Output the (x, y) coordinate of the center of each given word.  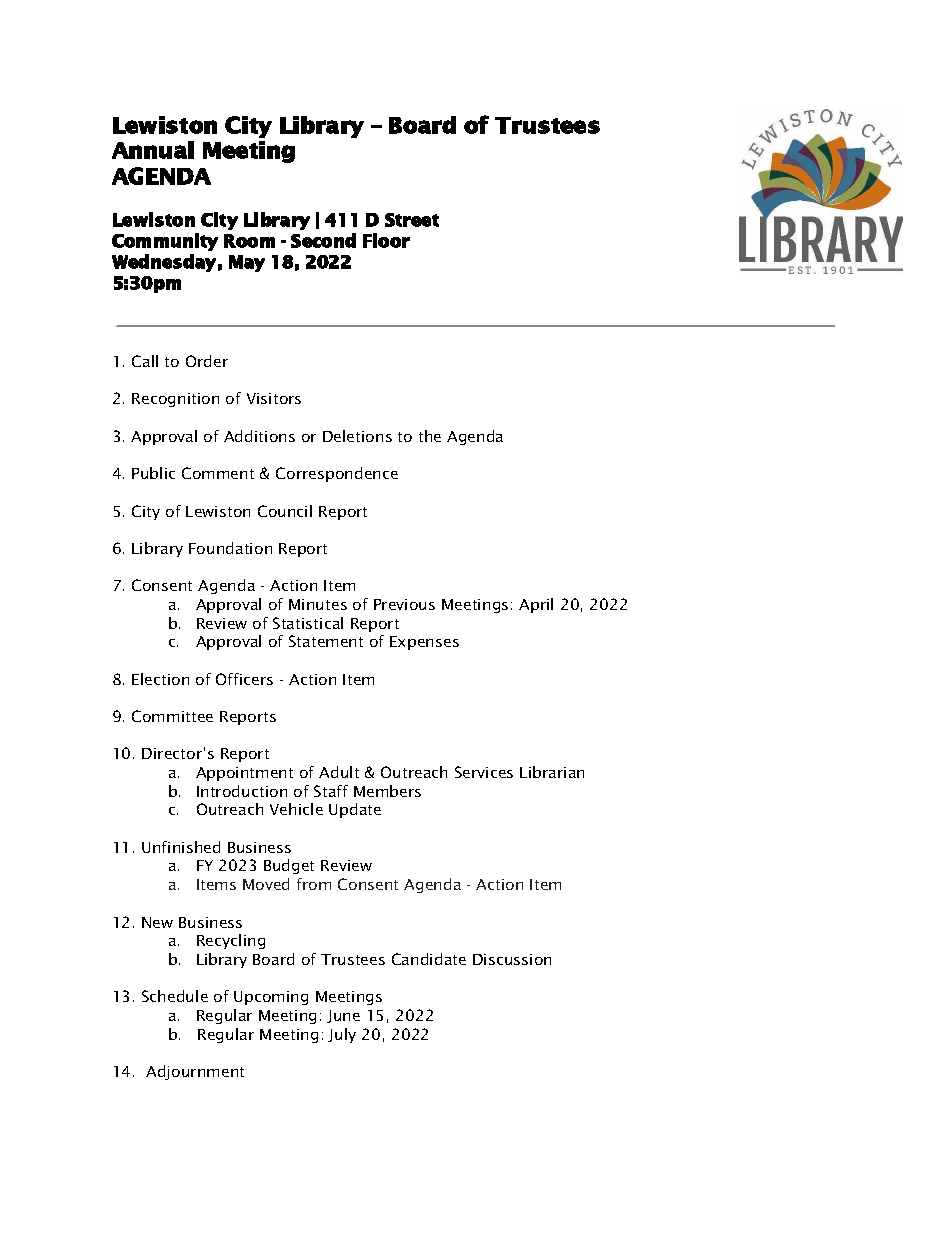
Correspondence (337, 474)
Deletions (357, 436)
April (536, 605)
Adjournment (195, 1072)
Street (412, 220)
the (430, 436)
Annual (153, 150)
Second (323, 240)
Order (207, 361)
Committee (172, 716)
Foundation (230, 548)
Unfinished (181, 847)
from (314, 884)
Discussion (512, 959)
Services (484, 772)
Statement (326, 641)
